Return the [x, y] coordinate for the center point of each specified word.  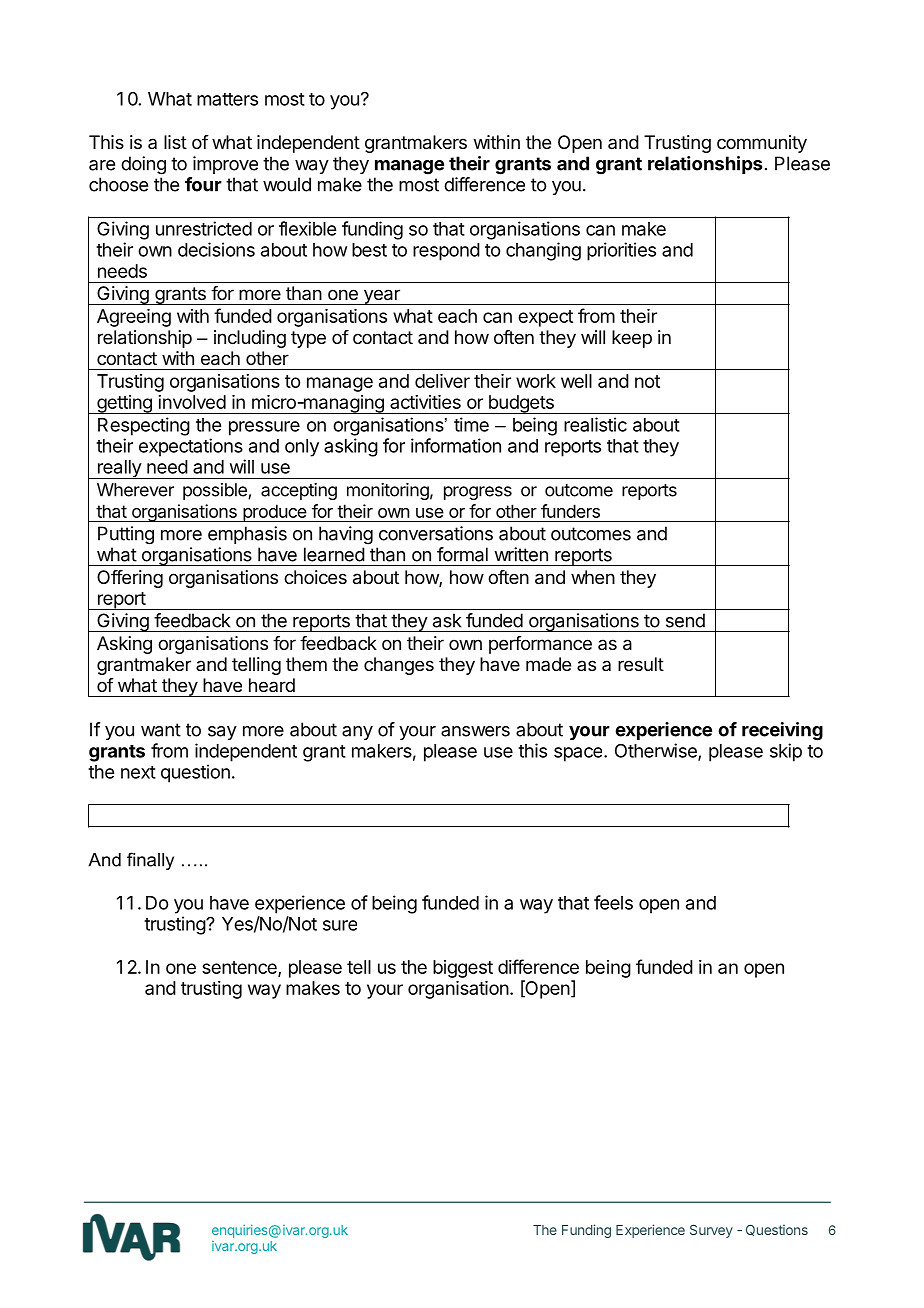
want [161, 730]
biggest [463, 969]
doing [143, 165]
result [641, 664]
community [762, 144]
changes [399, 666]
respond [446, 252]
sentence [240, 969]
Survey [711, 1231]
